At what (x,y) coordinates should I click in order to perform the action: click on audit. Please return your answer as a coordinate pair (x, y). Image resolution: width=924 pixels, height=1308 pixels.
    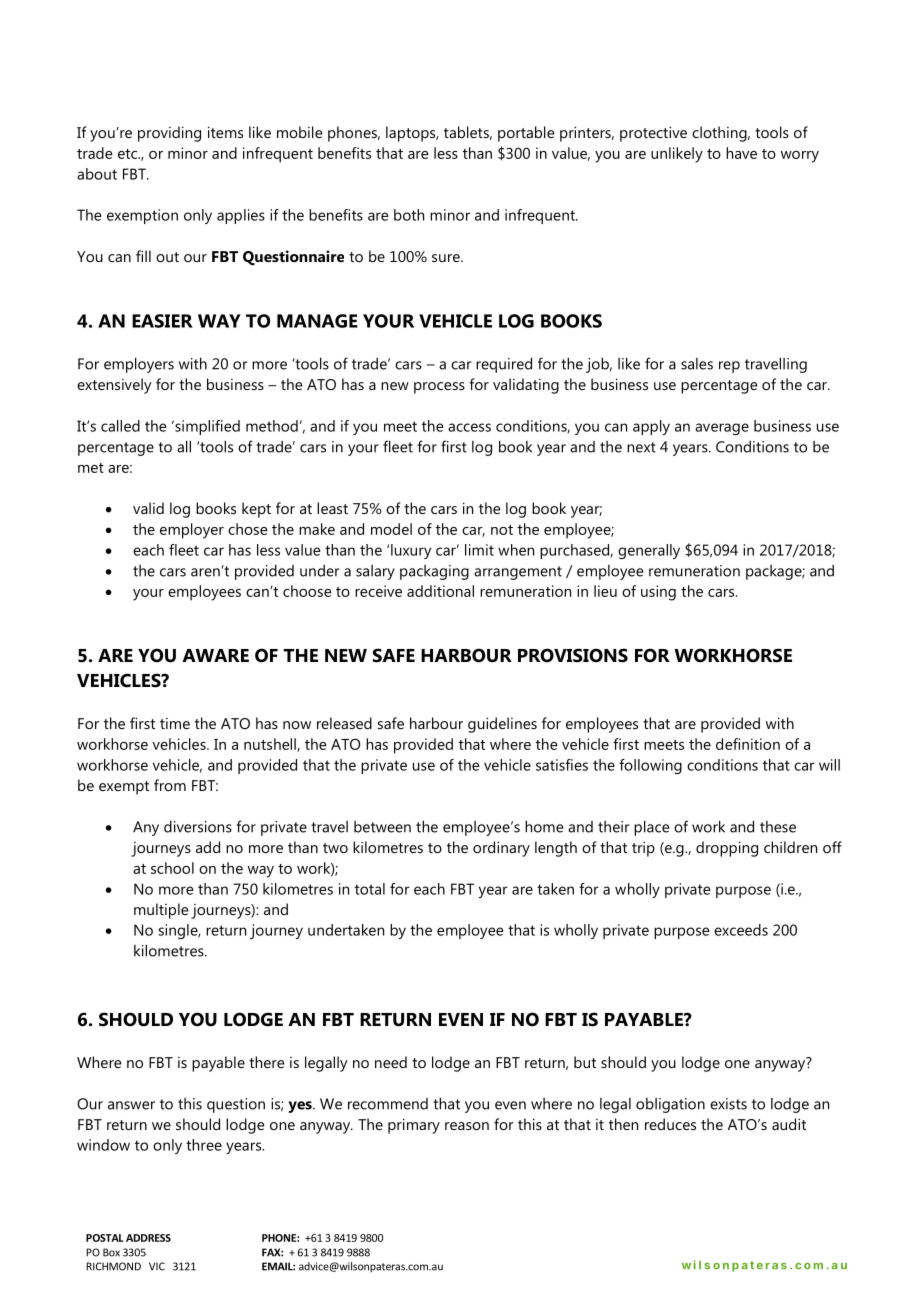
    Looking at the image, I should click on (789, 1124).
